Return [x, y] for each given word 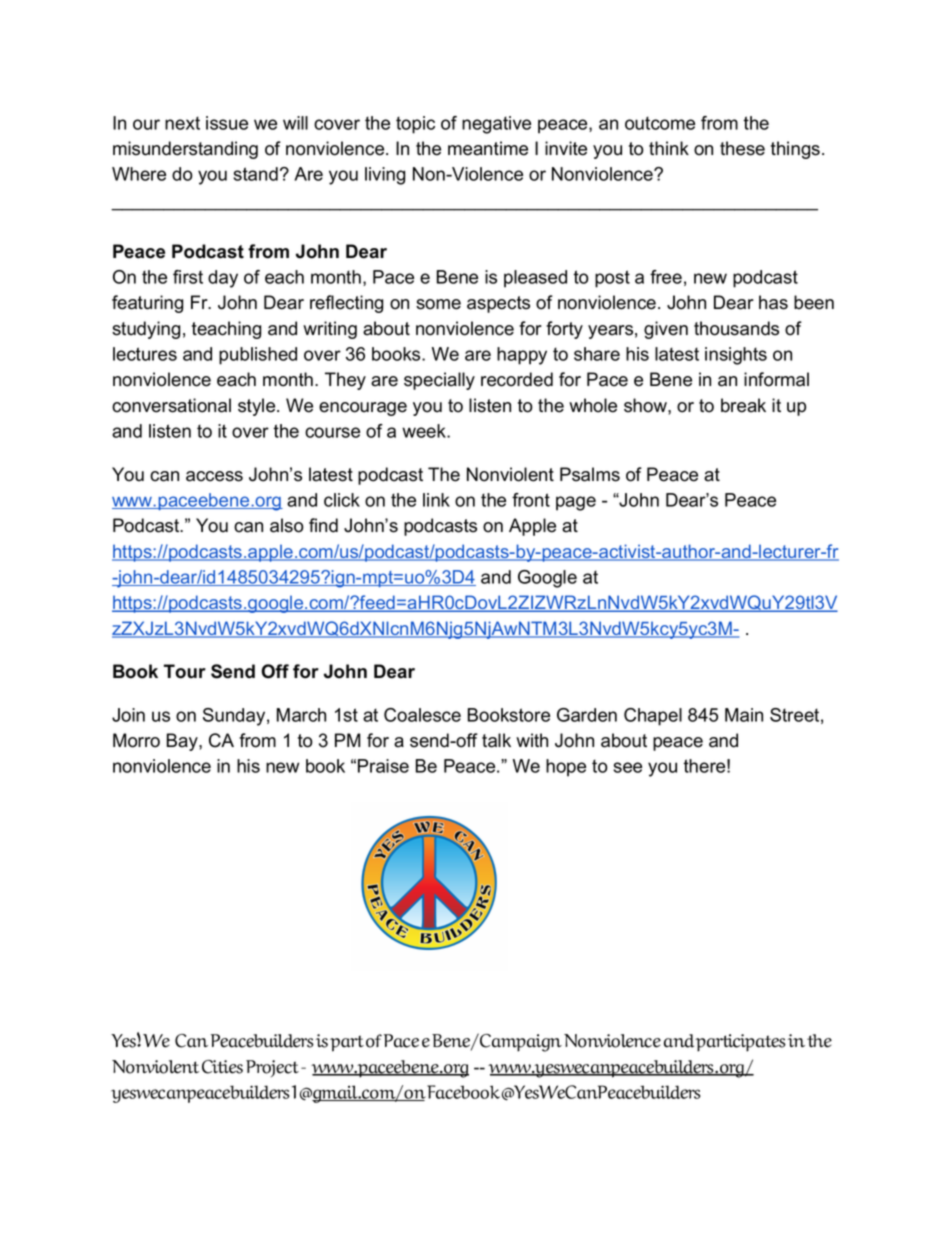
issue [227, 123]
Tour [185, 671]
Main [744, 715]
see [627, 767]
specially [439, 381]
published [258, 356]
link [436, 500]
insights [736, 356]
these [742, 148]
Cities [222, 1067]
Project [272, 1068]
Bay [183, 742]
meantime [488, 148]
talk [496, 740]
